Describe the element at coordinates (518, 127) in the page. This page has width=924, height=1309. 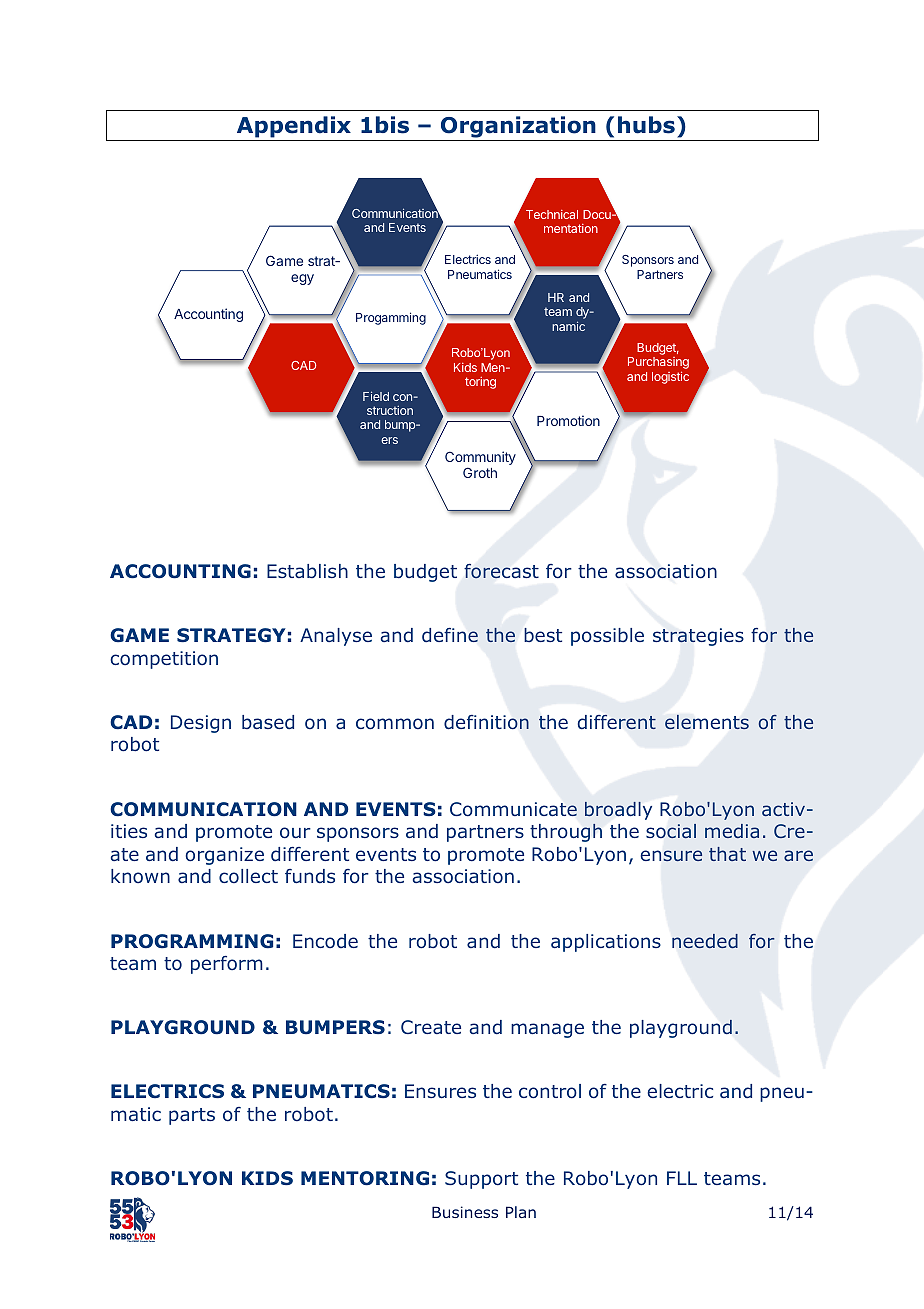
I see `Organization` at that location.
